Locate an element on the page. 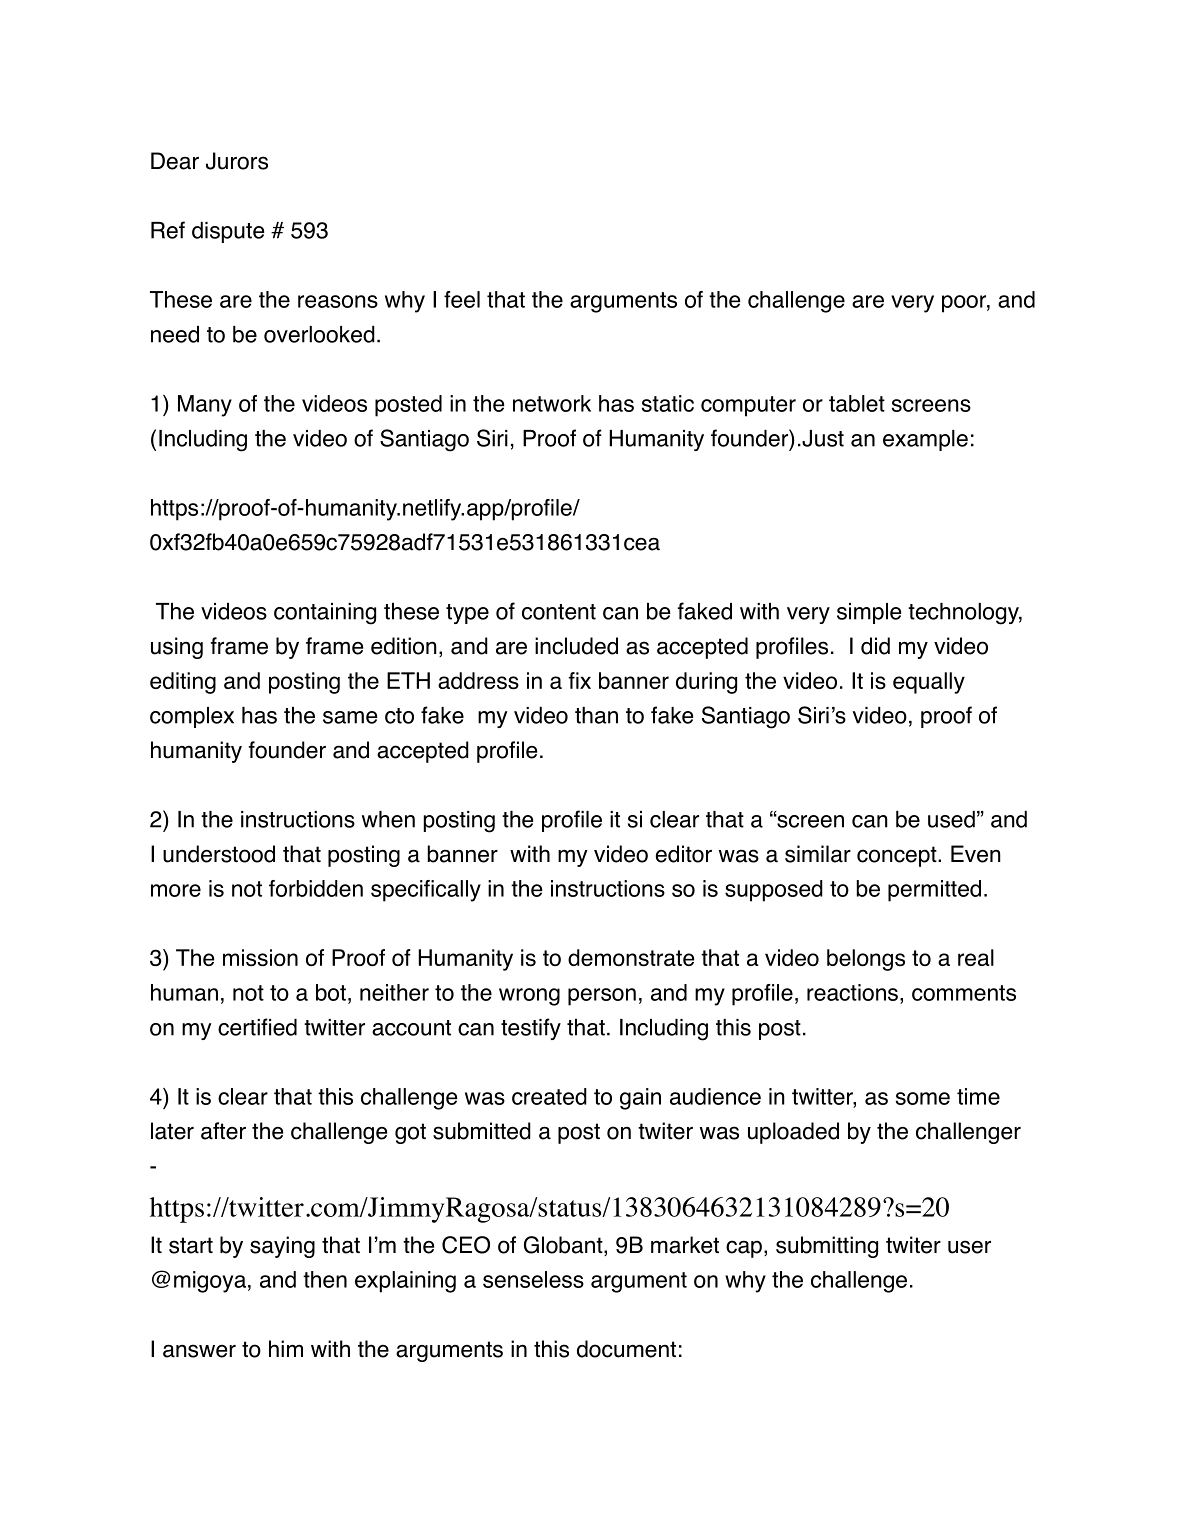 The height and width of the document is (1540, 1190). him is located at coordinates (286, 1348).
